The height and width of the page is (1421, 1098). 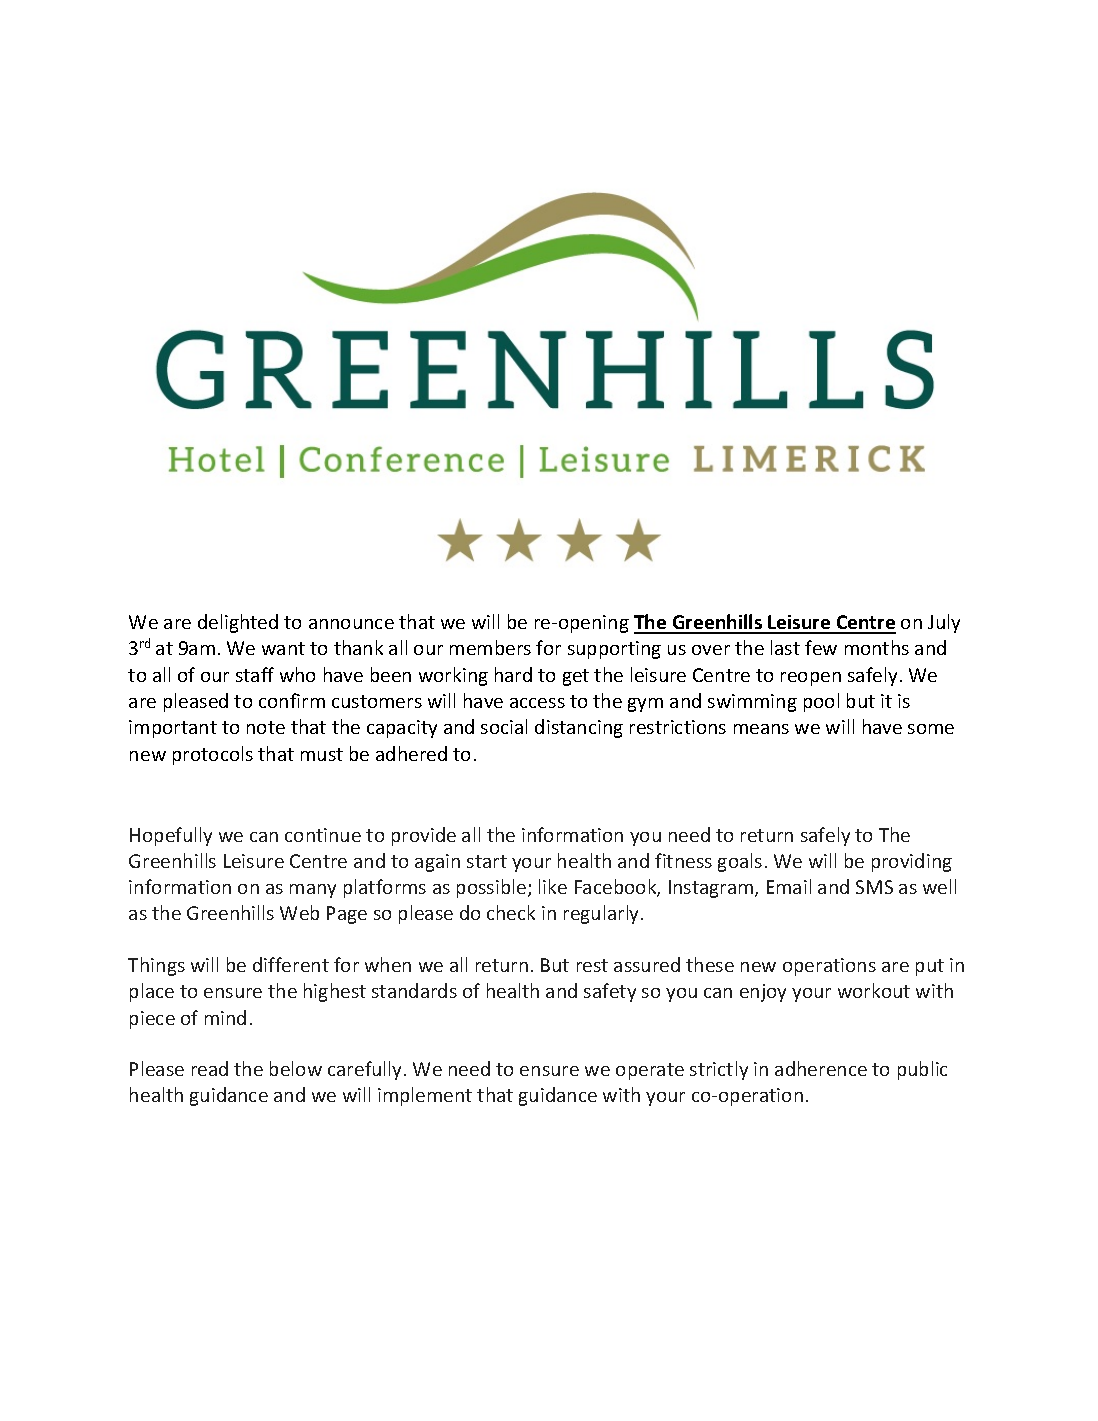 What do you see at coordinates (213, 755) in the page?
I see `protocols` at bounding box center [213, 755].
